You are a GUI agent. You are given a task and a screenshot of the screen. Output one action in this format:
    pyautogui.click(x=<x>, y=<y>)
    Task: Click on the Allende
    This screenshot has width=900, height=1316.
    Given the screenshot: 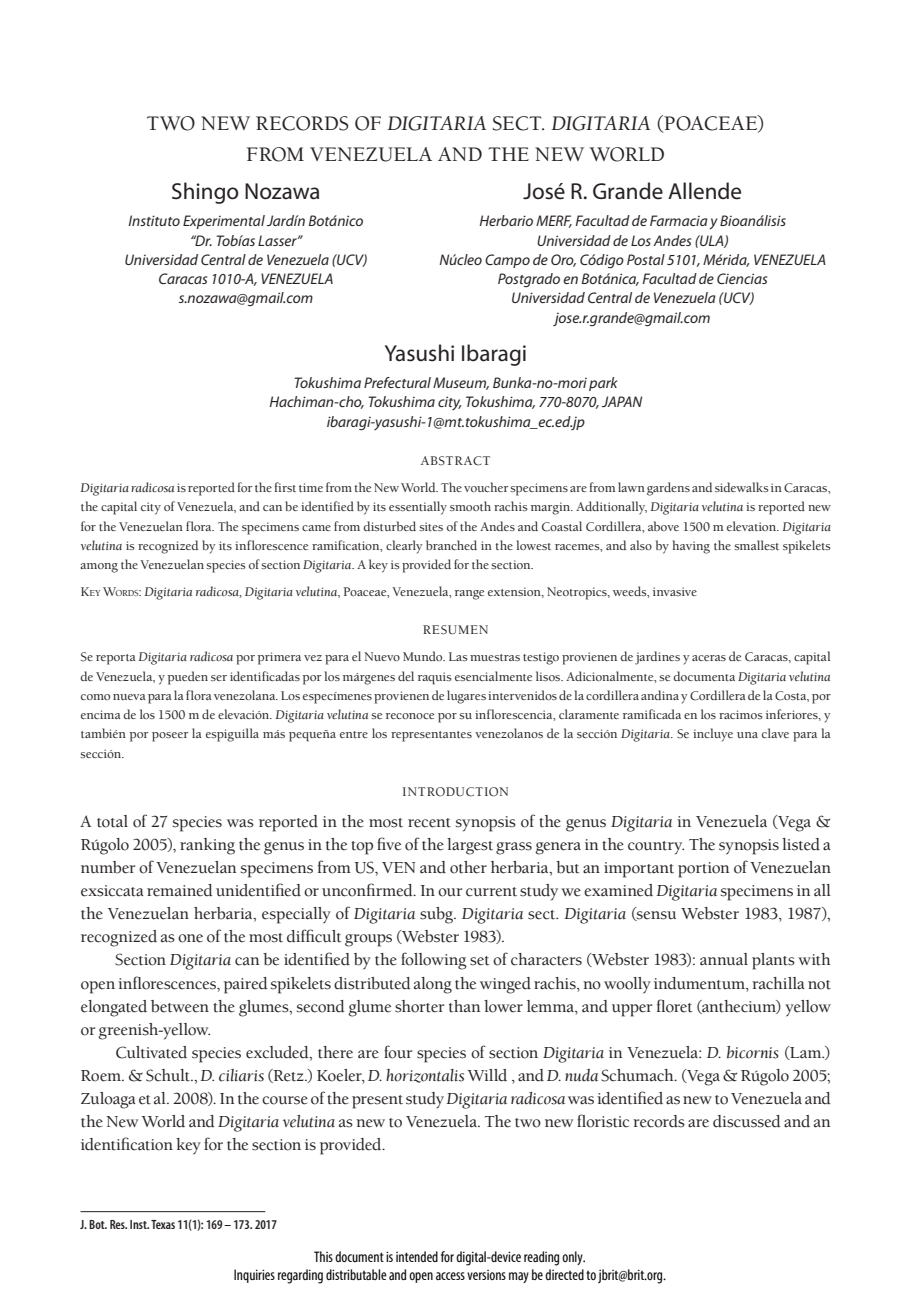 What is the action you would take?
    pyautogui.click(x=704, y=191)
